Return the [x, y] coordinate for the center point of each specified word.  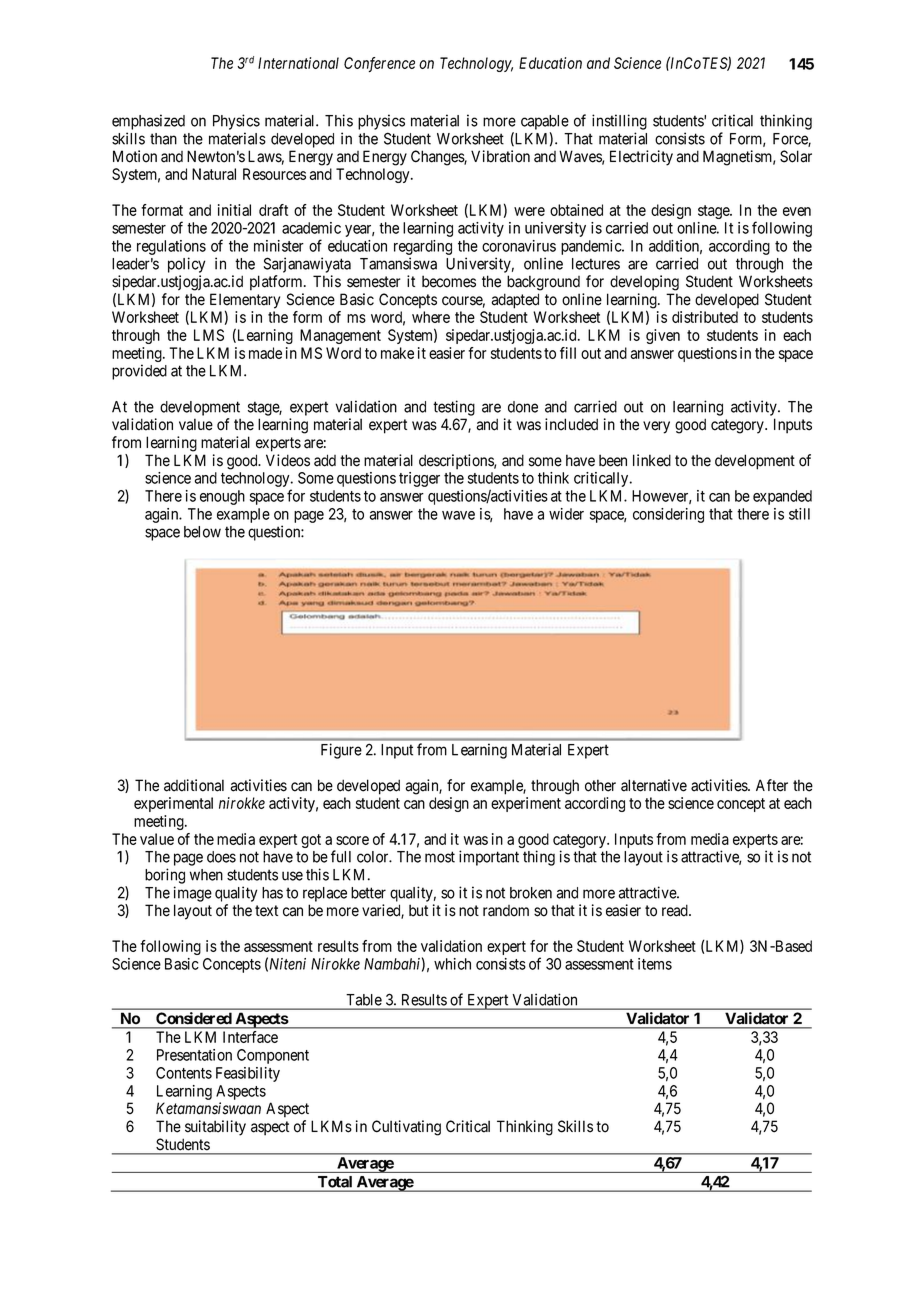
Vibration [500, 156]
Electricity [641, 158]
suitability [215, 1128]
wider [566, 514]
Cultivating [406, 1128]
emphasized [148, 122]
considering [668, 515]
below [202, 532]
